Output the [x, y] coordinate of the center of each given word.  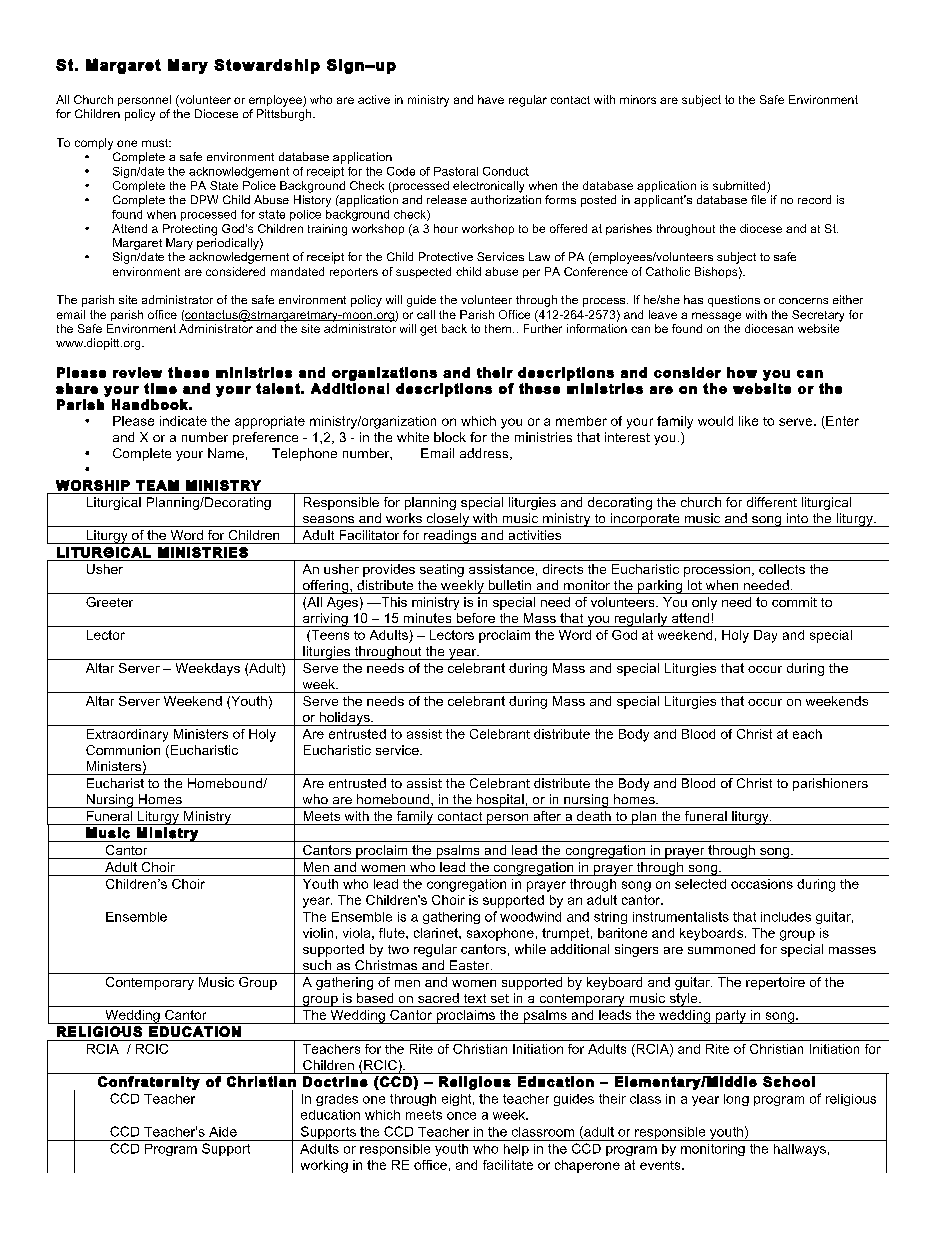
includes [786, 917]
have [491, 99]
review [137, 372]
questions [734, 301]
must [156, 143]
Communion [123, 750]
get [428, 330]
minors [638, 99]
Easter [471, 965]
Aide [223, 1132]
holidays [344, 719]
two [398, 949]
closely [447, 520]
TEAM [157, 485]
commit [794, 602]
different [772, 502]
